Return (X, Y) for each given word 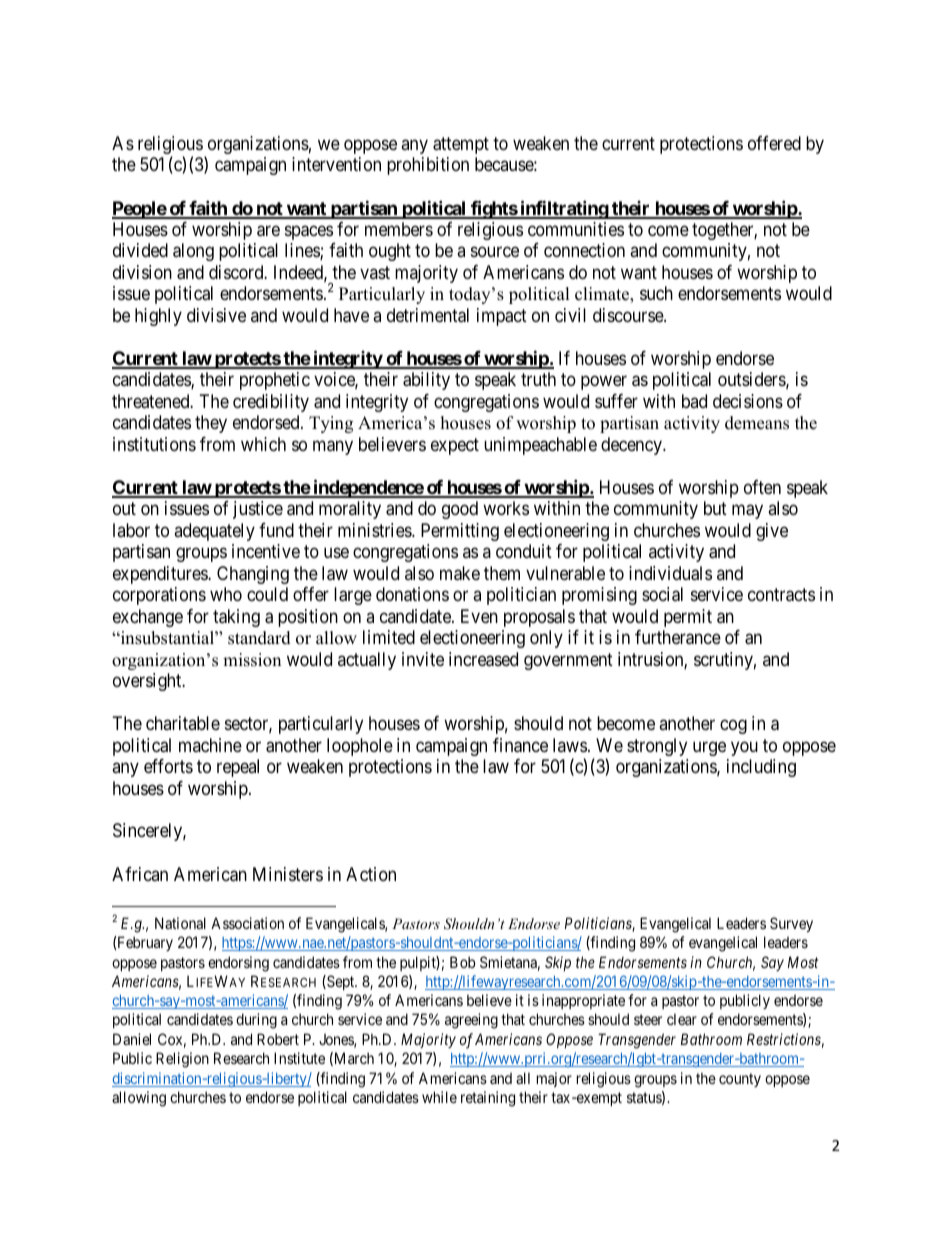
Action (371, 874)
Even (479, 616)
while (439, 1097)
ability (426, 381)
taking (236, 618)
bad (694, 401)
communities (576, 229)
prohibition (428, 166)
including (761, 768)
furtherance (678, 637)
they (211, 424)
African (140, 874)
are (268, 231)
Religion (182, 1060)
